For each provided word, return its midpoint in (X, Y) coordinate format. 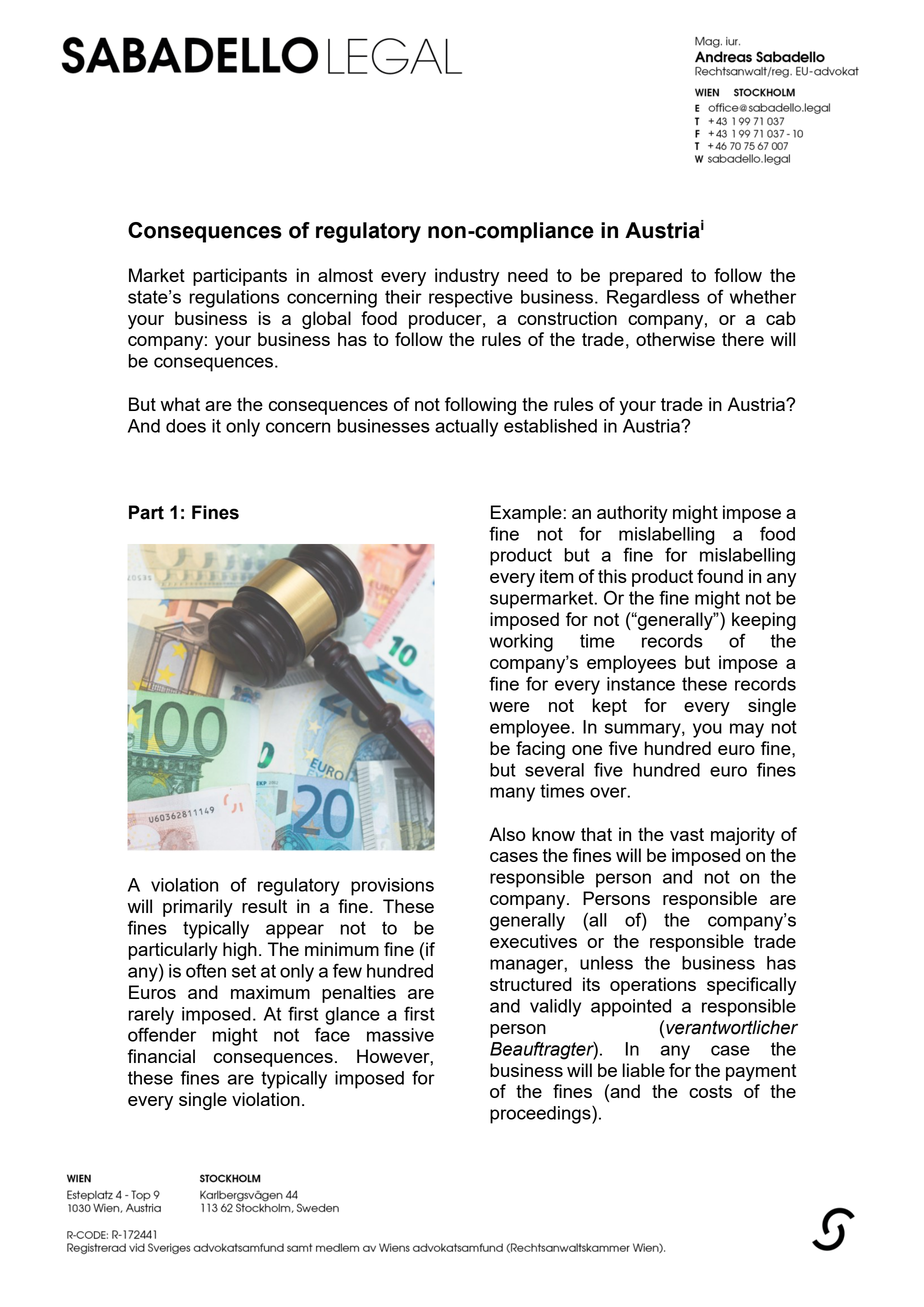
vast (687, 834)
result (264, 906)
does (186, 426)
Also (507, 834)
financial (161, 1056)
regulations (234, 299)
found (720, 576)
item (557, 576)
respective (471, 299)
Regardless (653, 299)
